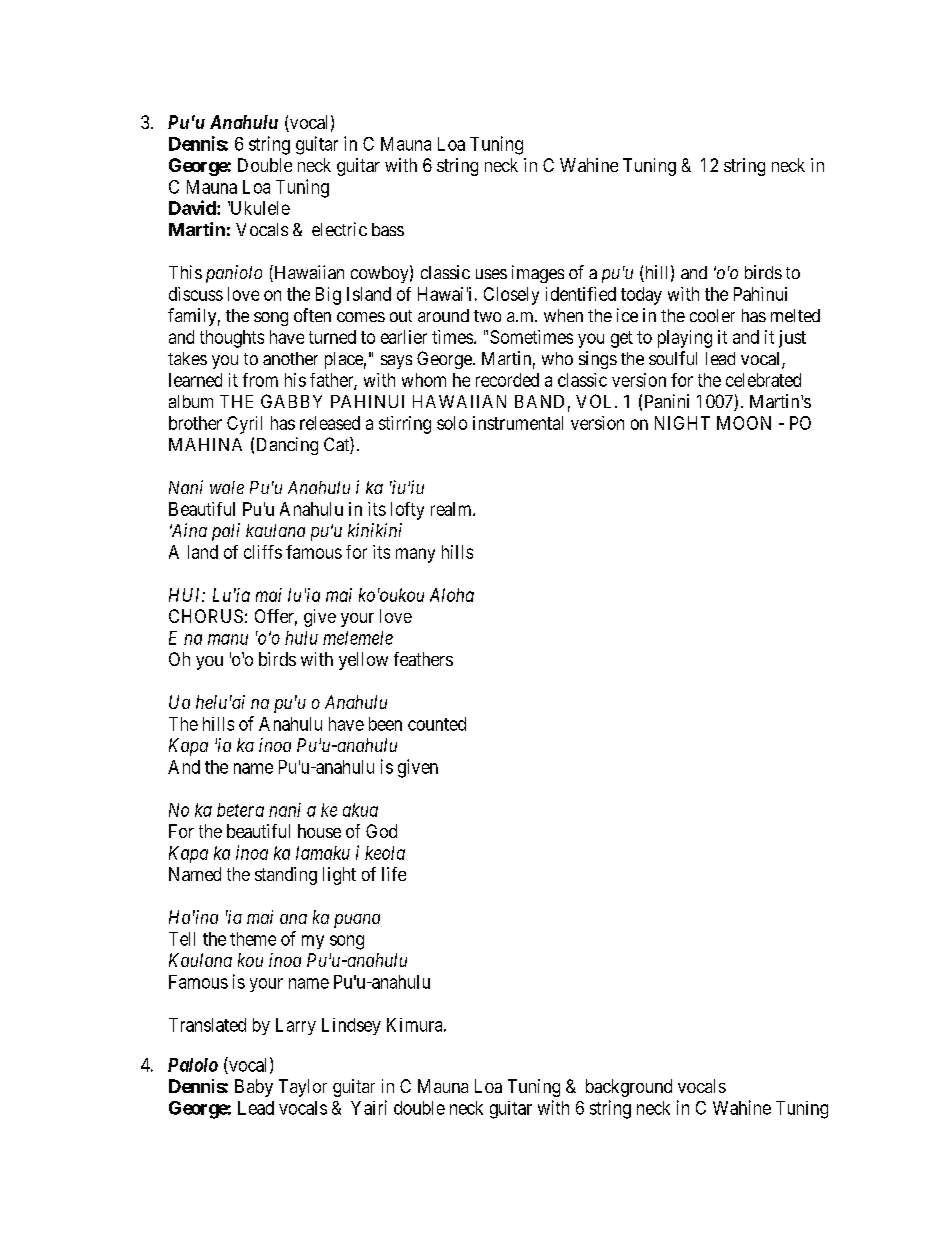 The width and height of the image is (952, 1233). I want to click on Ukulele, so click(259, 208).
